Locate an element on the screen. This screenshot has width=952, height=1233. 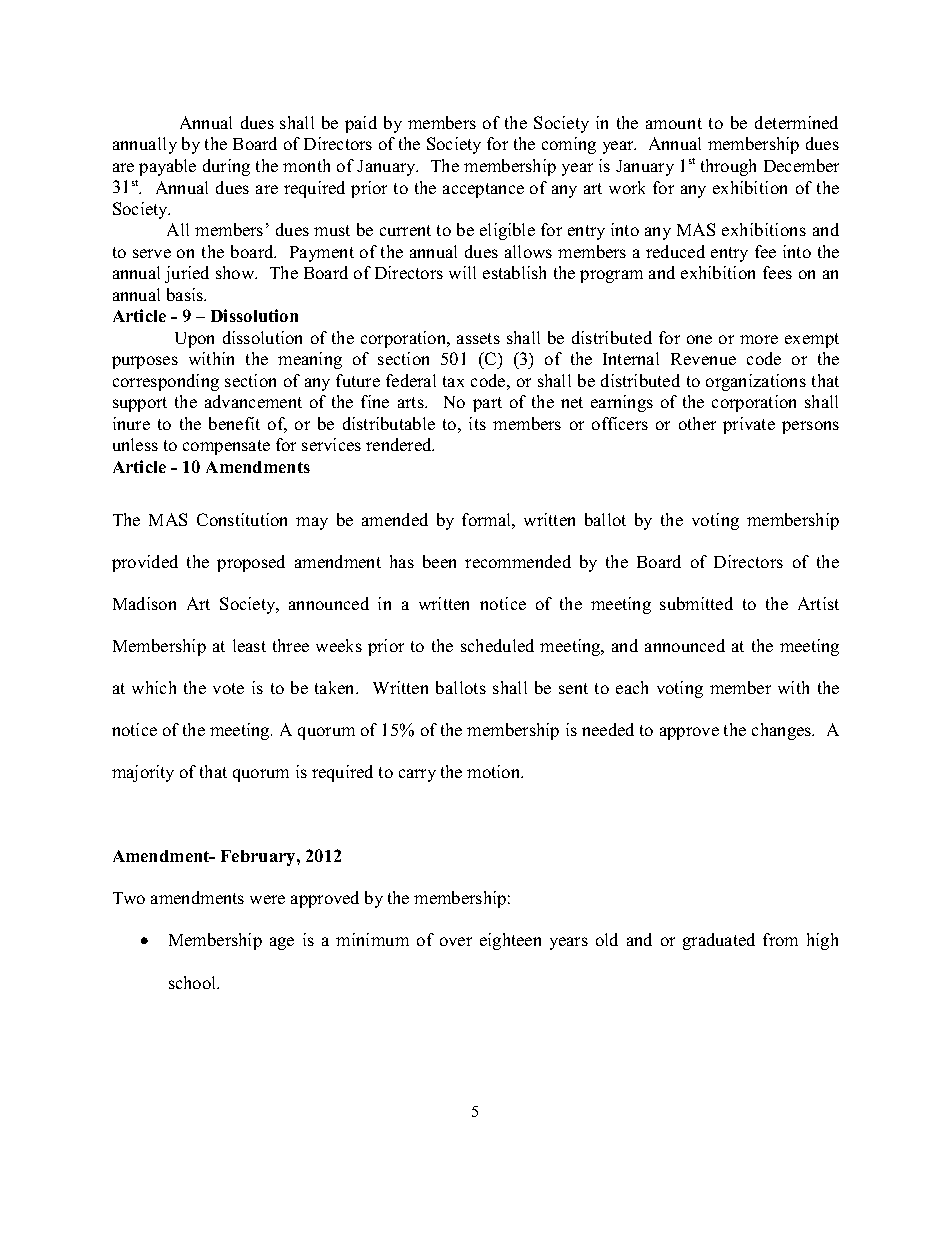
over is located at coordinates (456, 941).
